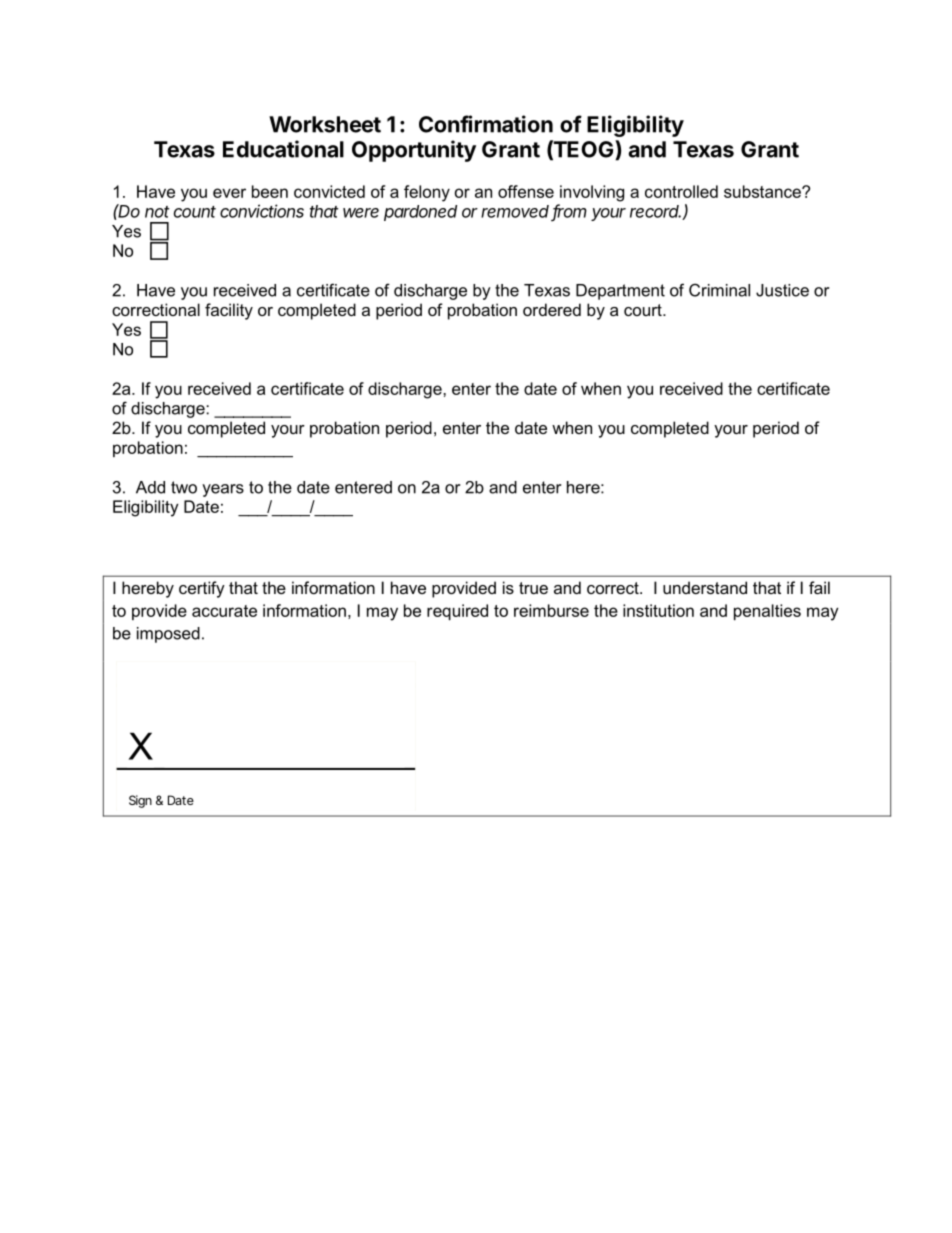  What do you see at coordinates (486, 124) in the screenshot?
I see `Confirmation` at bounding box center [486, 124].
